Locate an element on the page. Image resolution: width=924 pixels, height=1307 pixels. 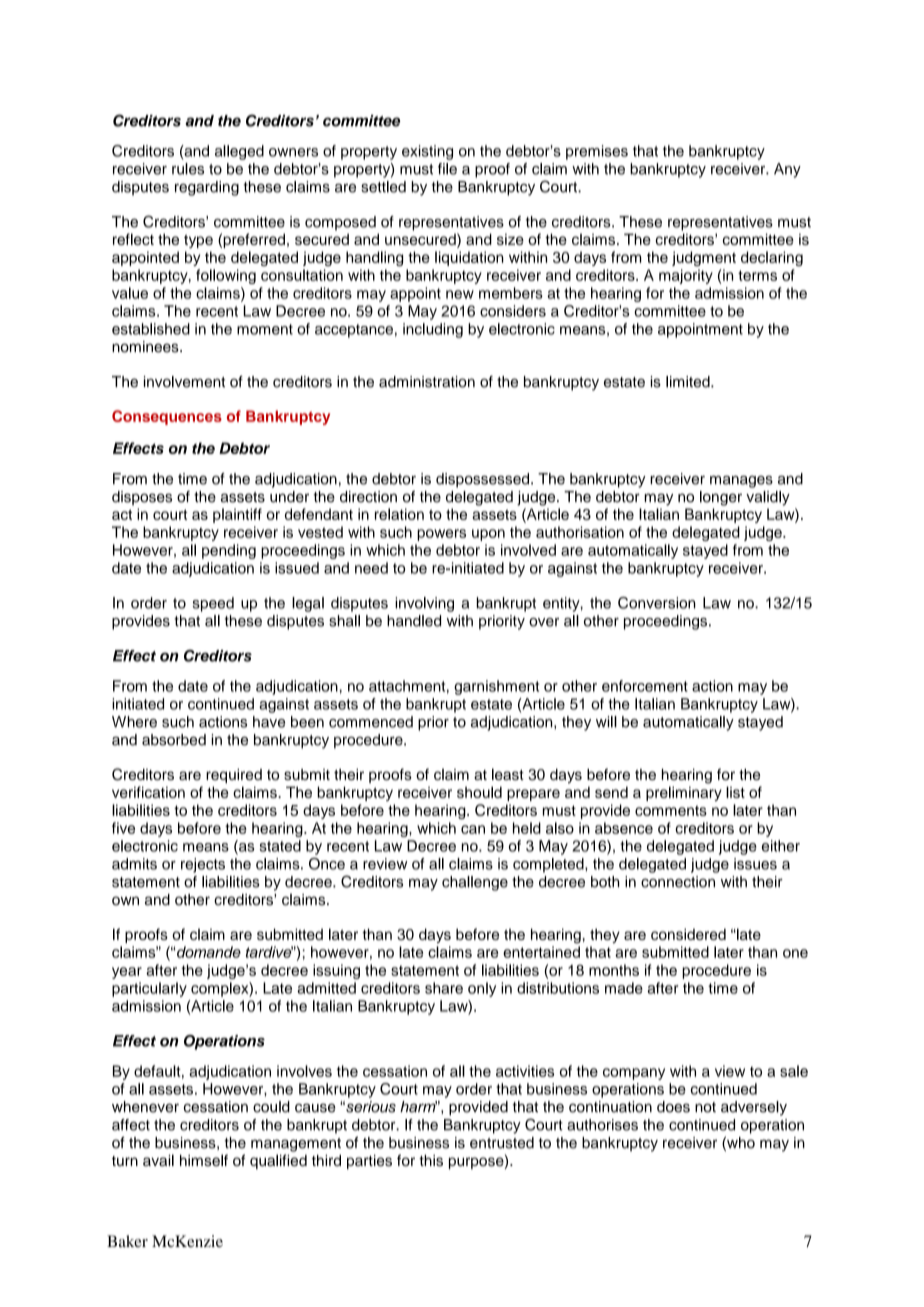
this is located at coordinates (431, 1160).
